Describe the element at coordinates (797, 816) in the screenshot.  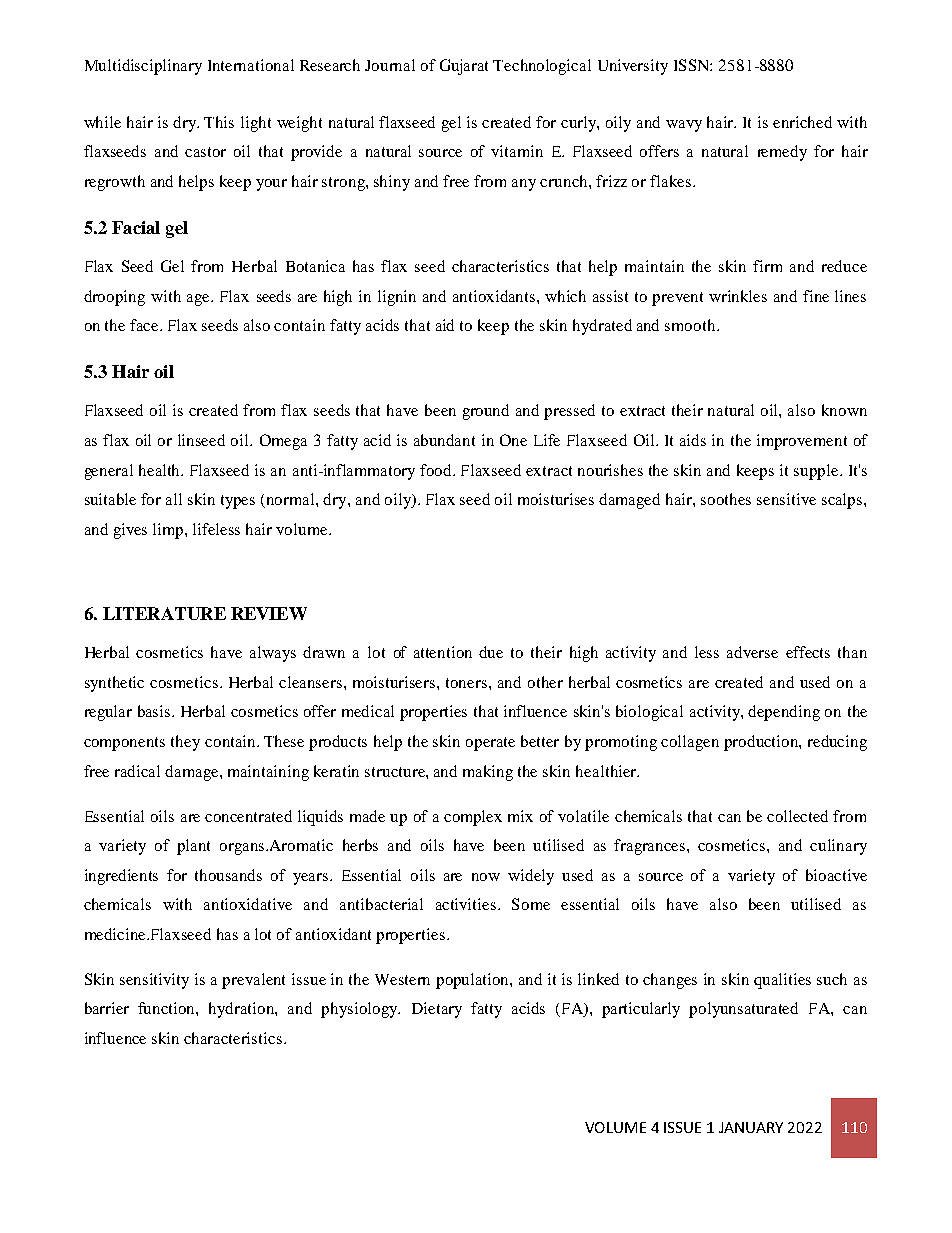
I see `collected` at that location.
